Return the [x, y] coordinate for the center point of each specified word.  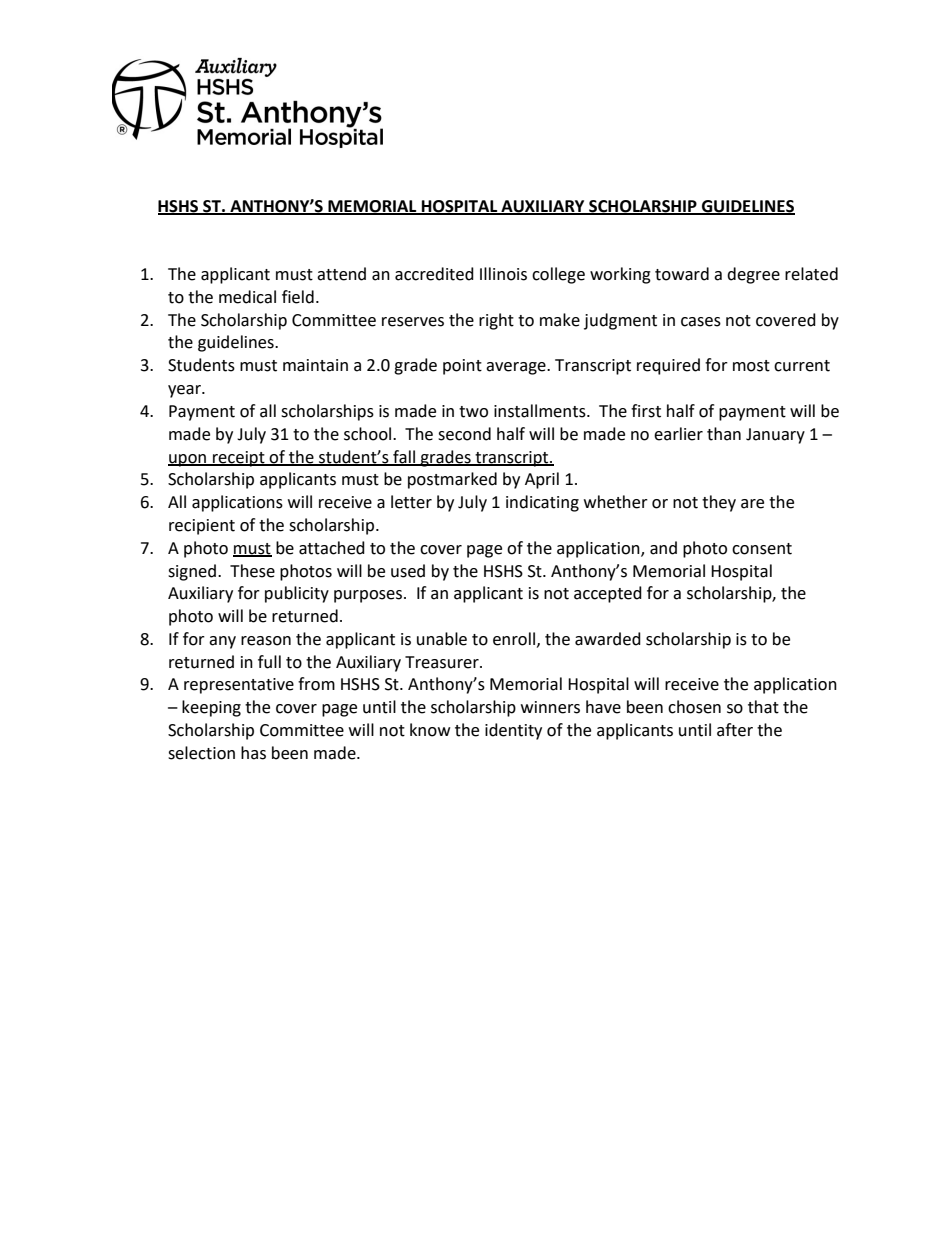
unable [442, 639]
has [253, 753]
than [724, 434]
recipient [202, 527]
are [752, 504]
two [473, 412]
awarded [608, 639]
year [185, 391]
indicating [542, 503]
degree [753, 275]
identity [513, 731]
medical [247, 297]
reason [266, 641]
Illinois [503, 274]
